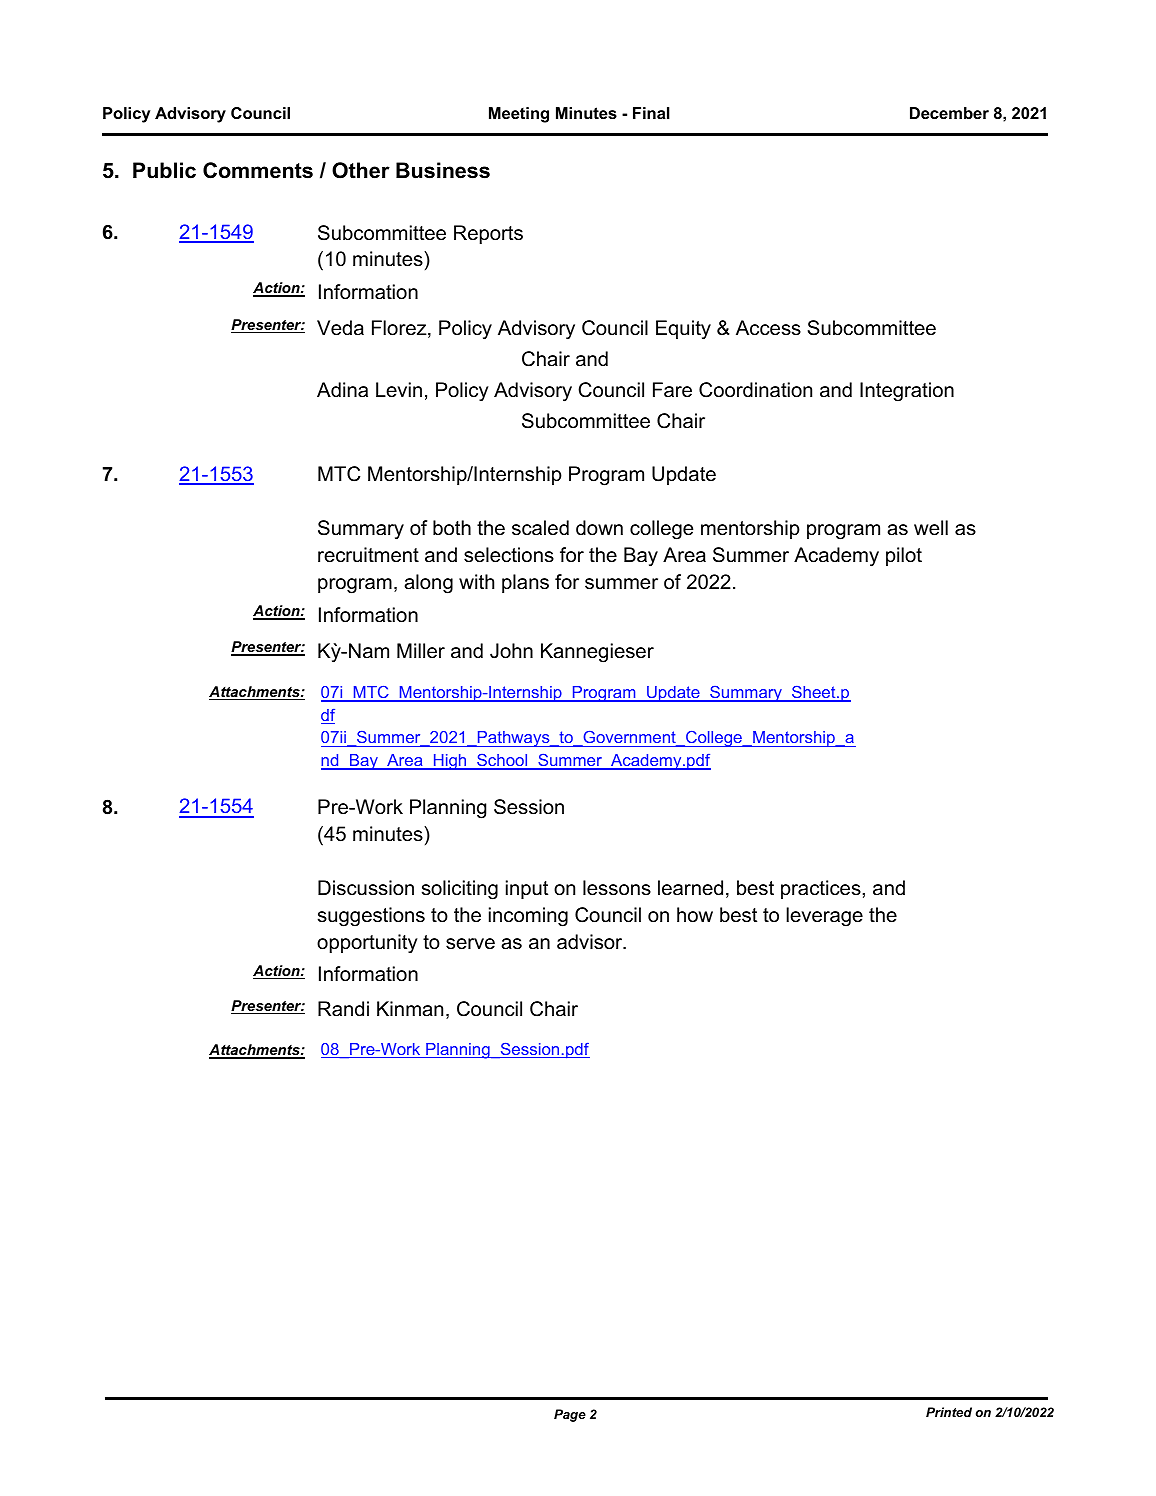  What do you see at coordinates (528, 917) in the image?
I see `incoming` at bounding box center [528, 917].
